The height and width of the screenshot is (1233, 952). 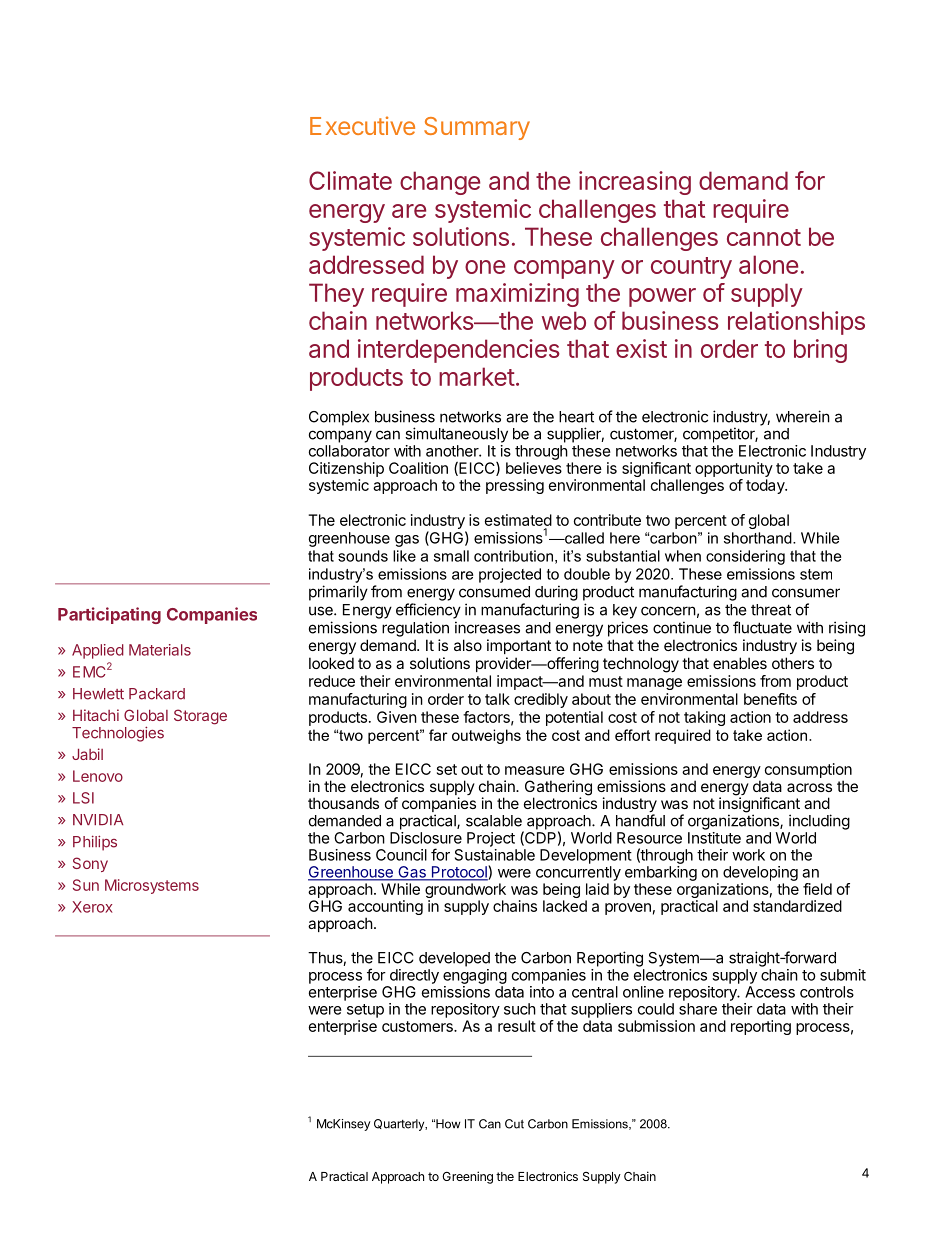 I want to click on Summary, so click(x=477, y=128).
